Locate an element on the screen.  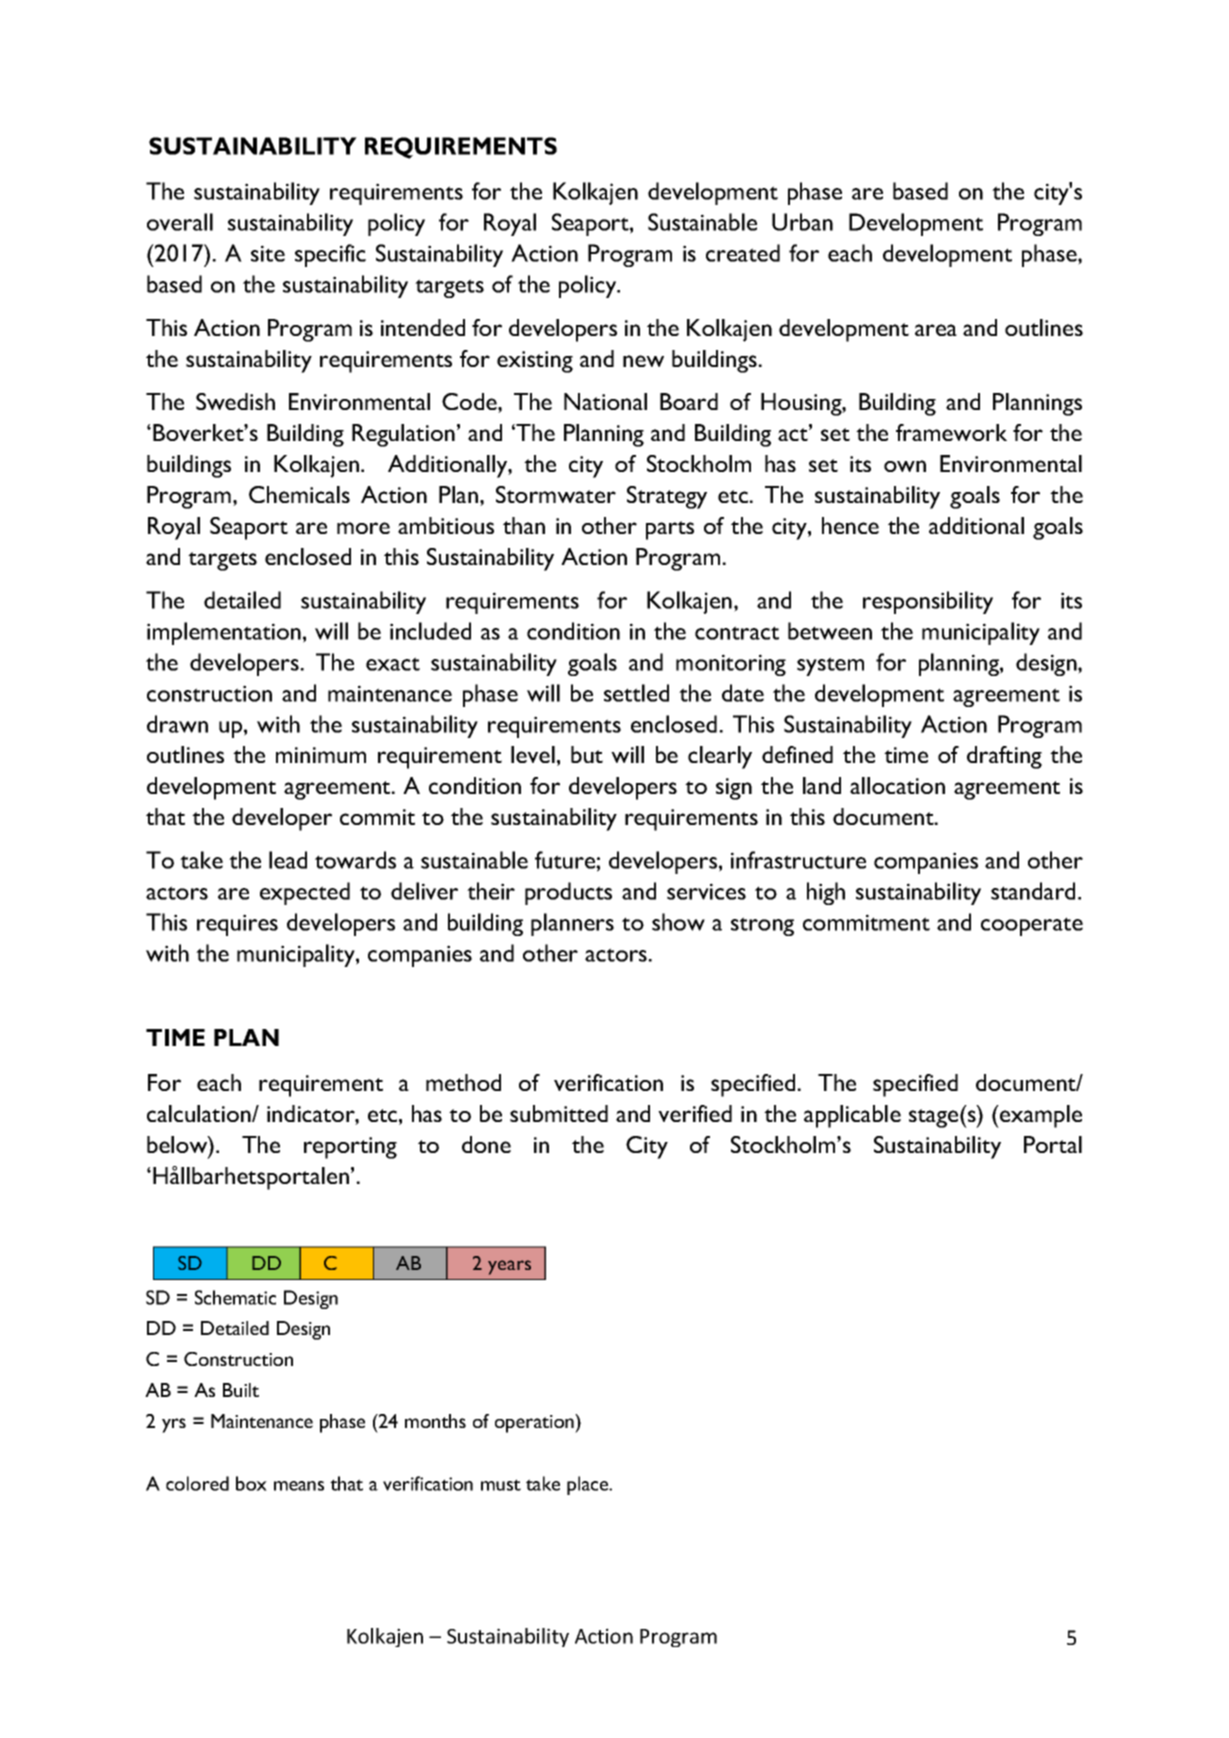
products is located at coordinates (568, 893).
